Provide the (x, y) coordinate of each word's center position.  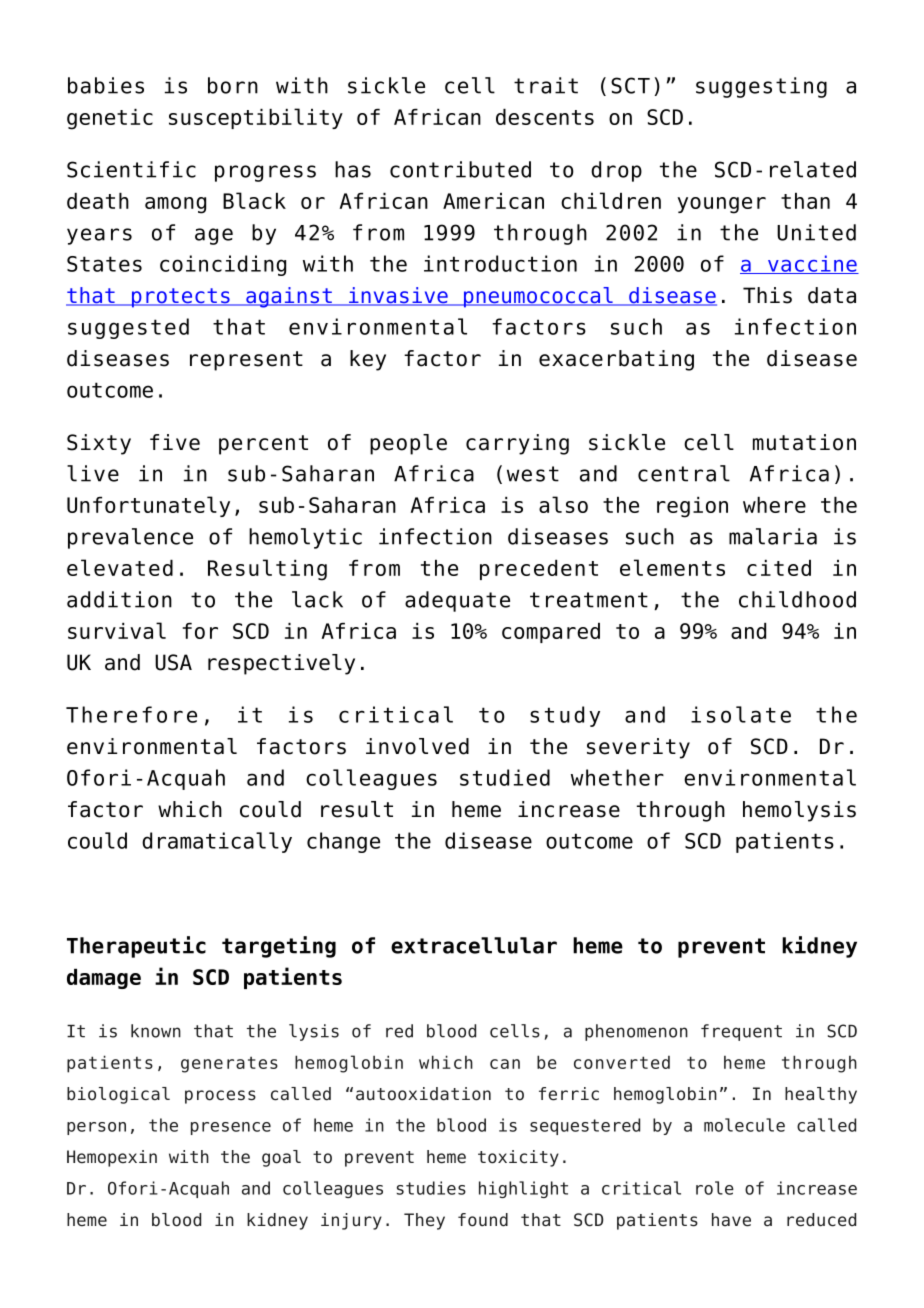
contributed (460, 169)
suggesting (761, 87)
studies (431, 1188)
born (233, 85)
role (715, 1188)
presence (231, 1128)
